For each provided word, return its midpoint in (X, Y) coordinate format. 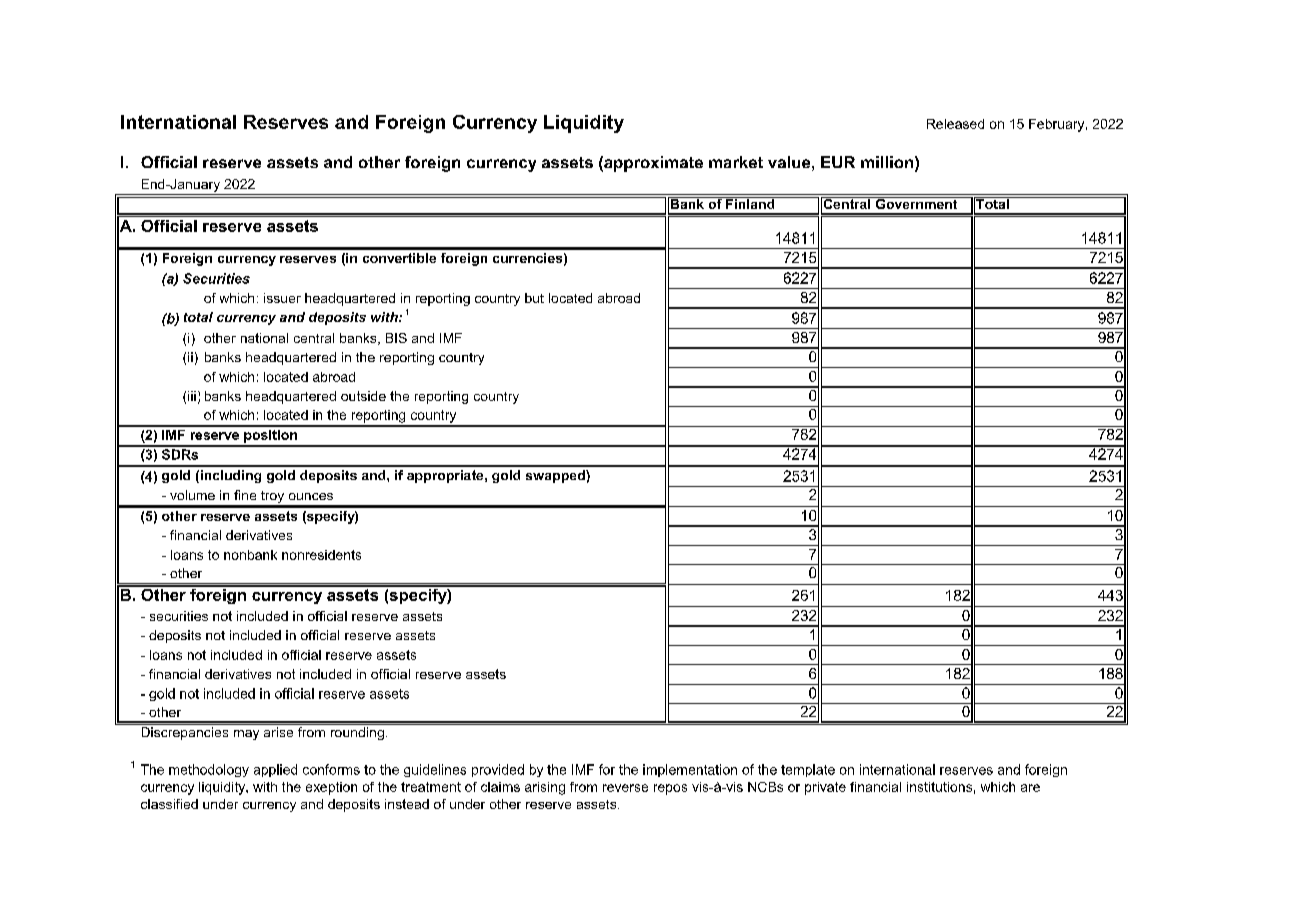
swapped (556, 476)
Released (955, 124)
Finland (750, 203)
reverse (625, 788)
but (534, 298)
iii (192, 396)
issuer (282, 298)
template (808, 770)
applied (275, 770)
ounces (311, 496)
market (736, 162)
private (825, 788)
